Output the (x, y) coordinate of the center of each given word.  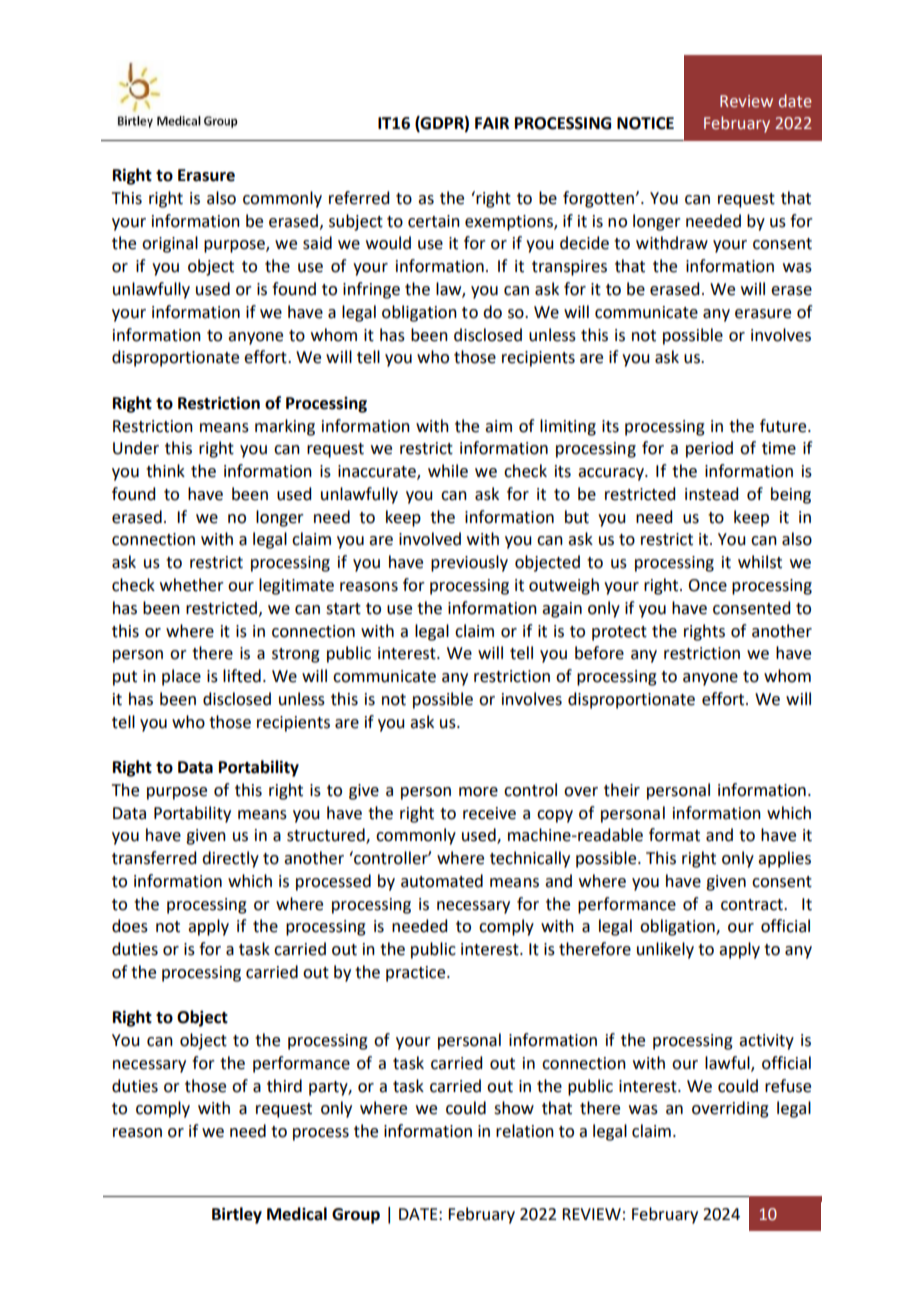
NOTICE (645, 123)
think (165, 471)
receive (489, 813)
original (170, 244)
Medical (297, 1214)
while (448, 471)
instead (711, 494)
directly (230, 859)
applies (784, 859)
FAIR (492, 123)
